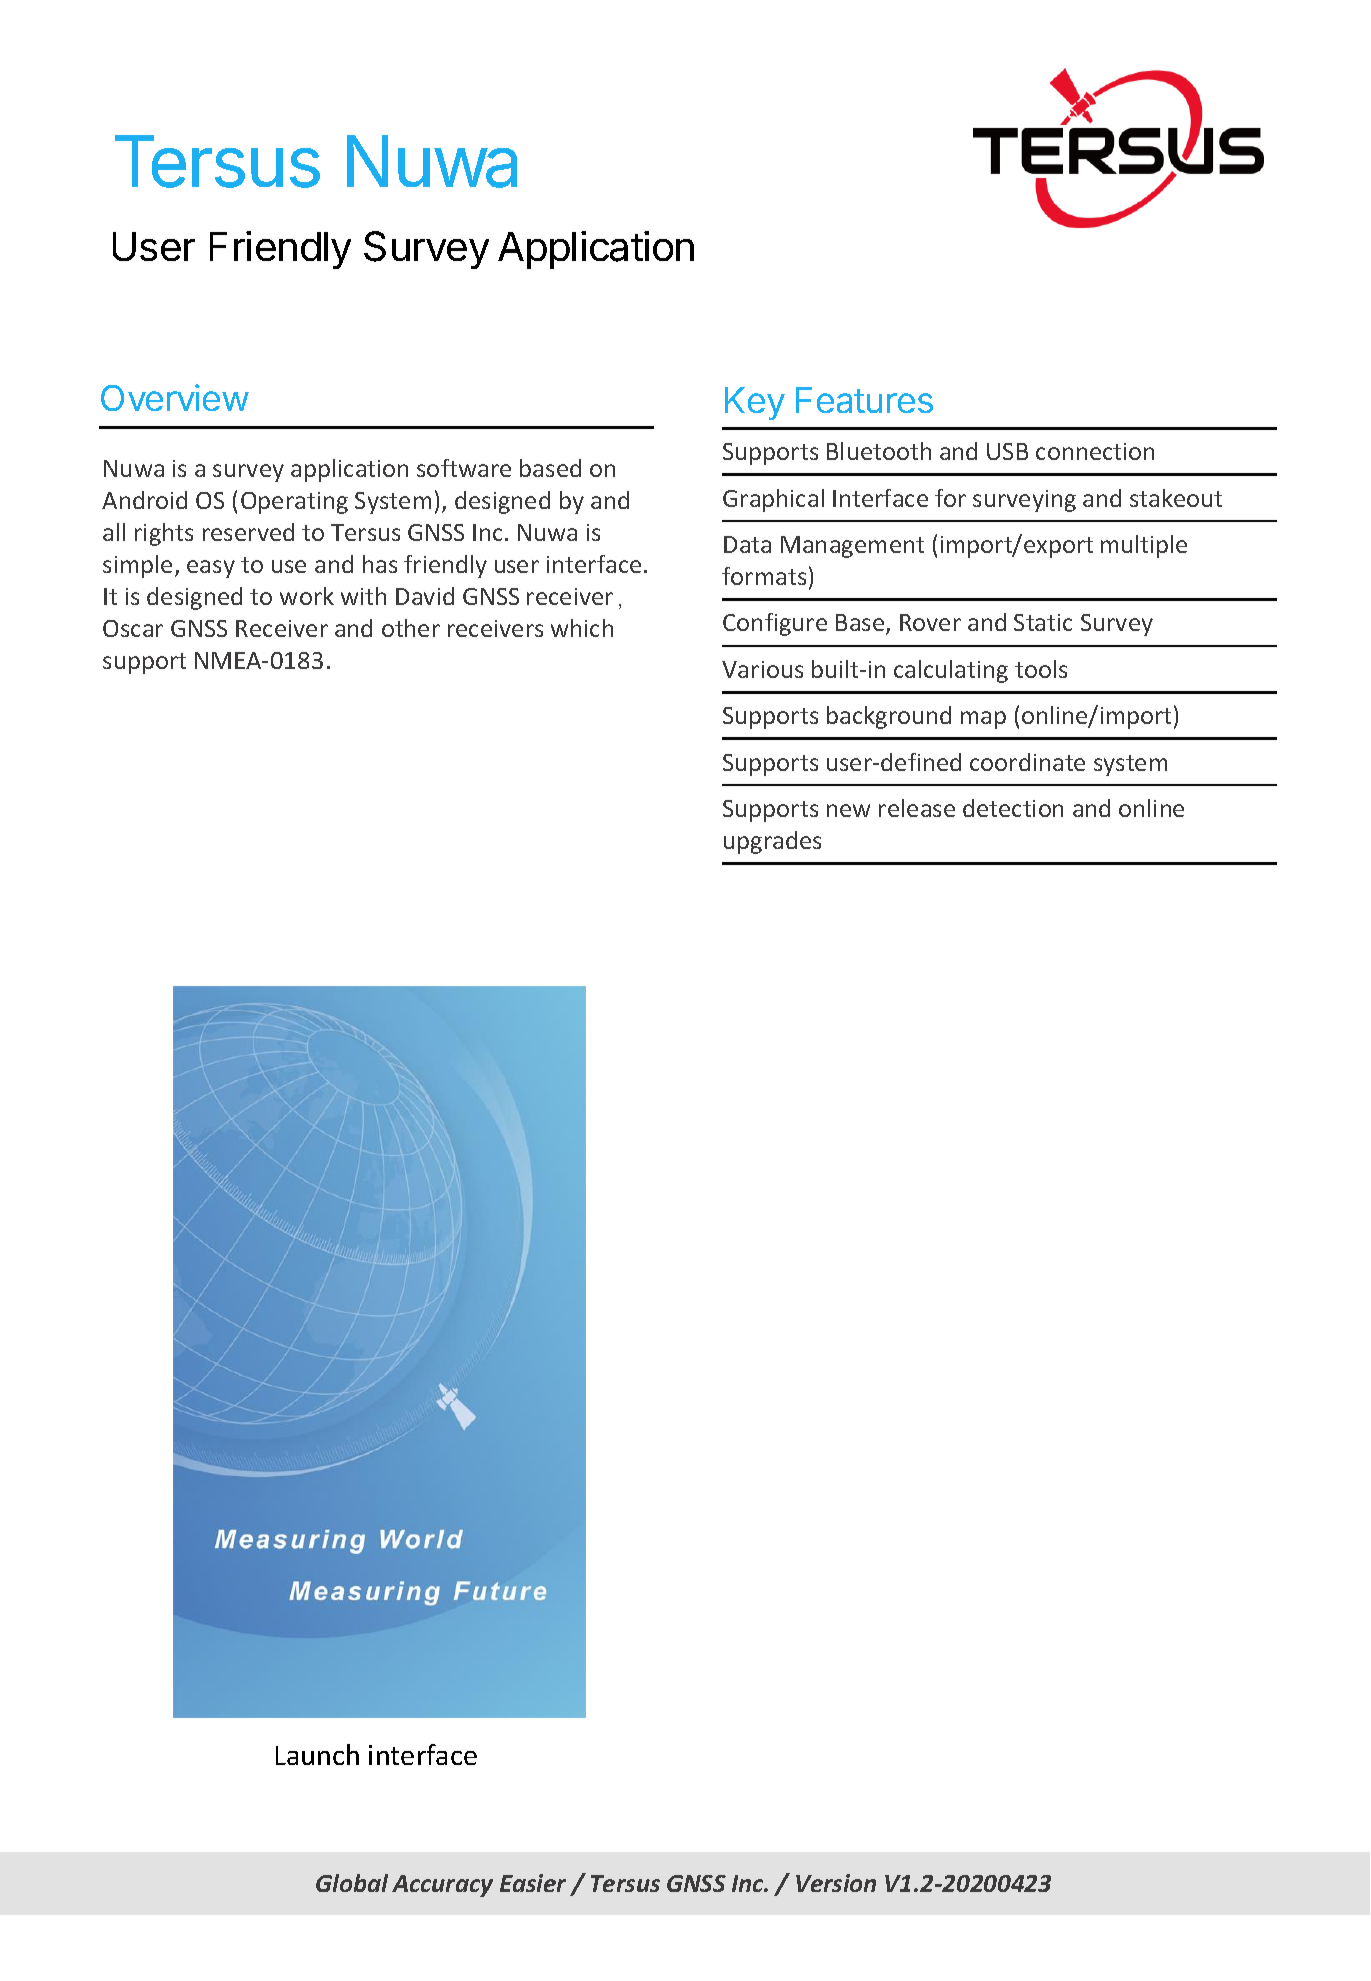 The height and width of the screenshot is (1981, 1371). What do you see at coordinates (848, 810) in the screenshot?
I see `new` at bounding box center [848, 810].
